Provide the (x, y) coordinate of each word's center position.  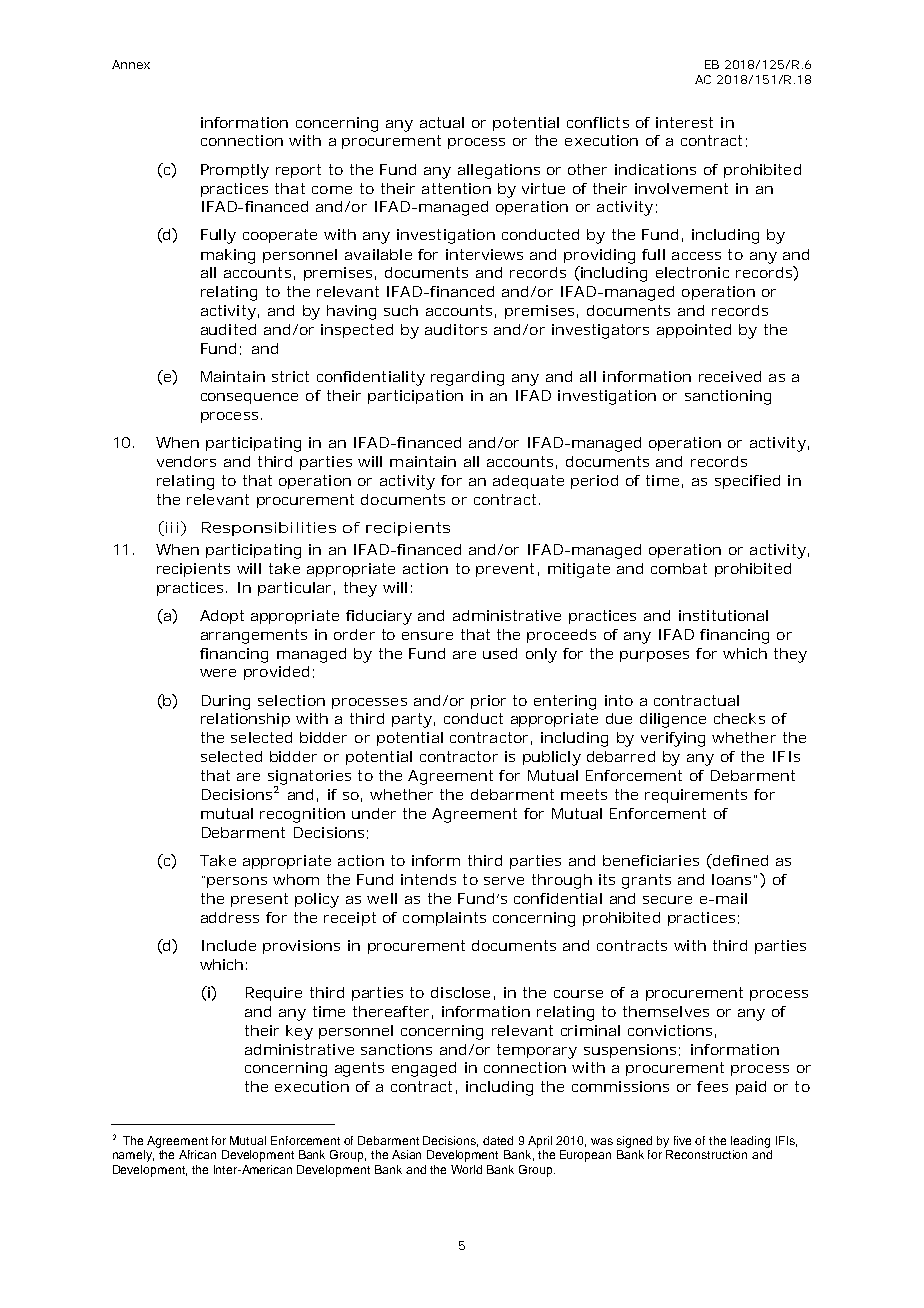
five (682, 1140)
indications (655, 169)
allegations (499, 171)
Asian (406, 1154)
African (197, 1154)
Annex (131, 64)
